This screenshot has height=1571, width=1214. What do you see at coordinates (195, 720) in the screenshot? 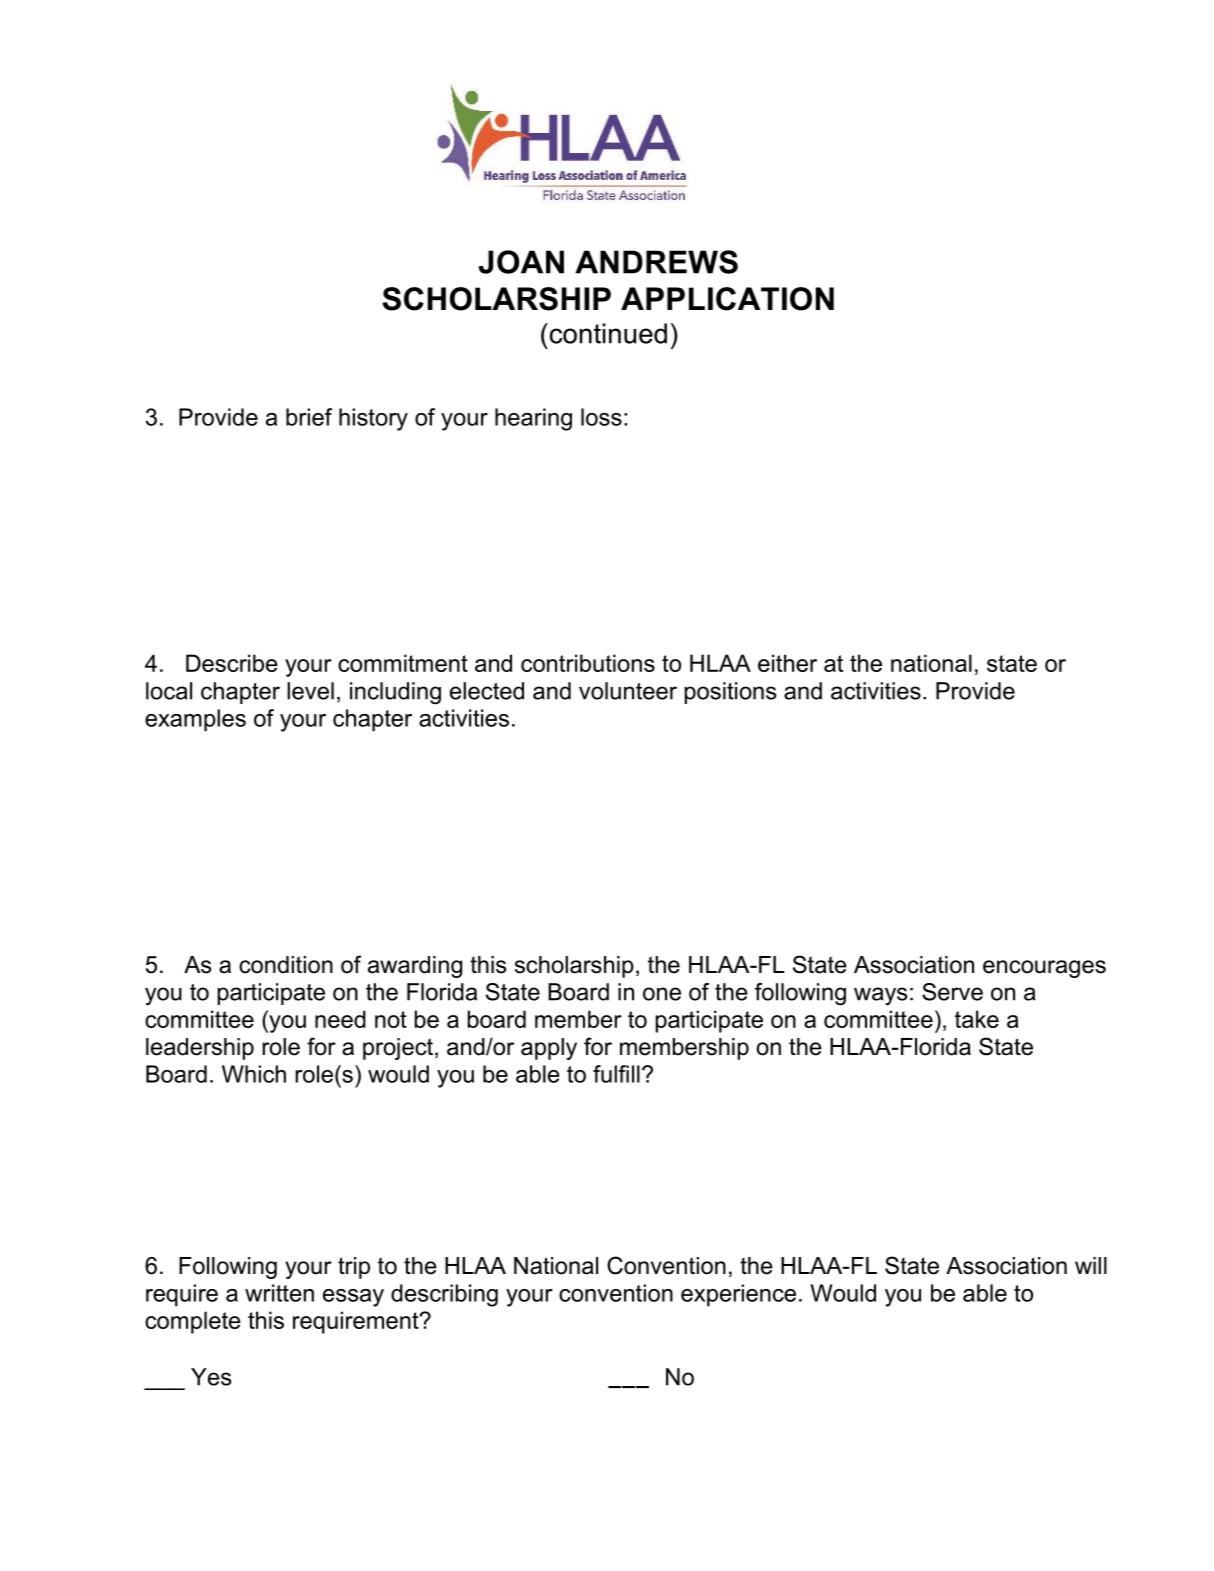
I see `examples` at bounding box center [195, 720].
